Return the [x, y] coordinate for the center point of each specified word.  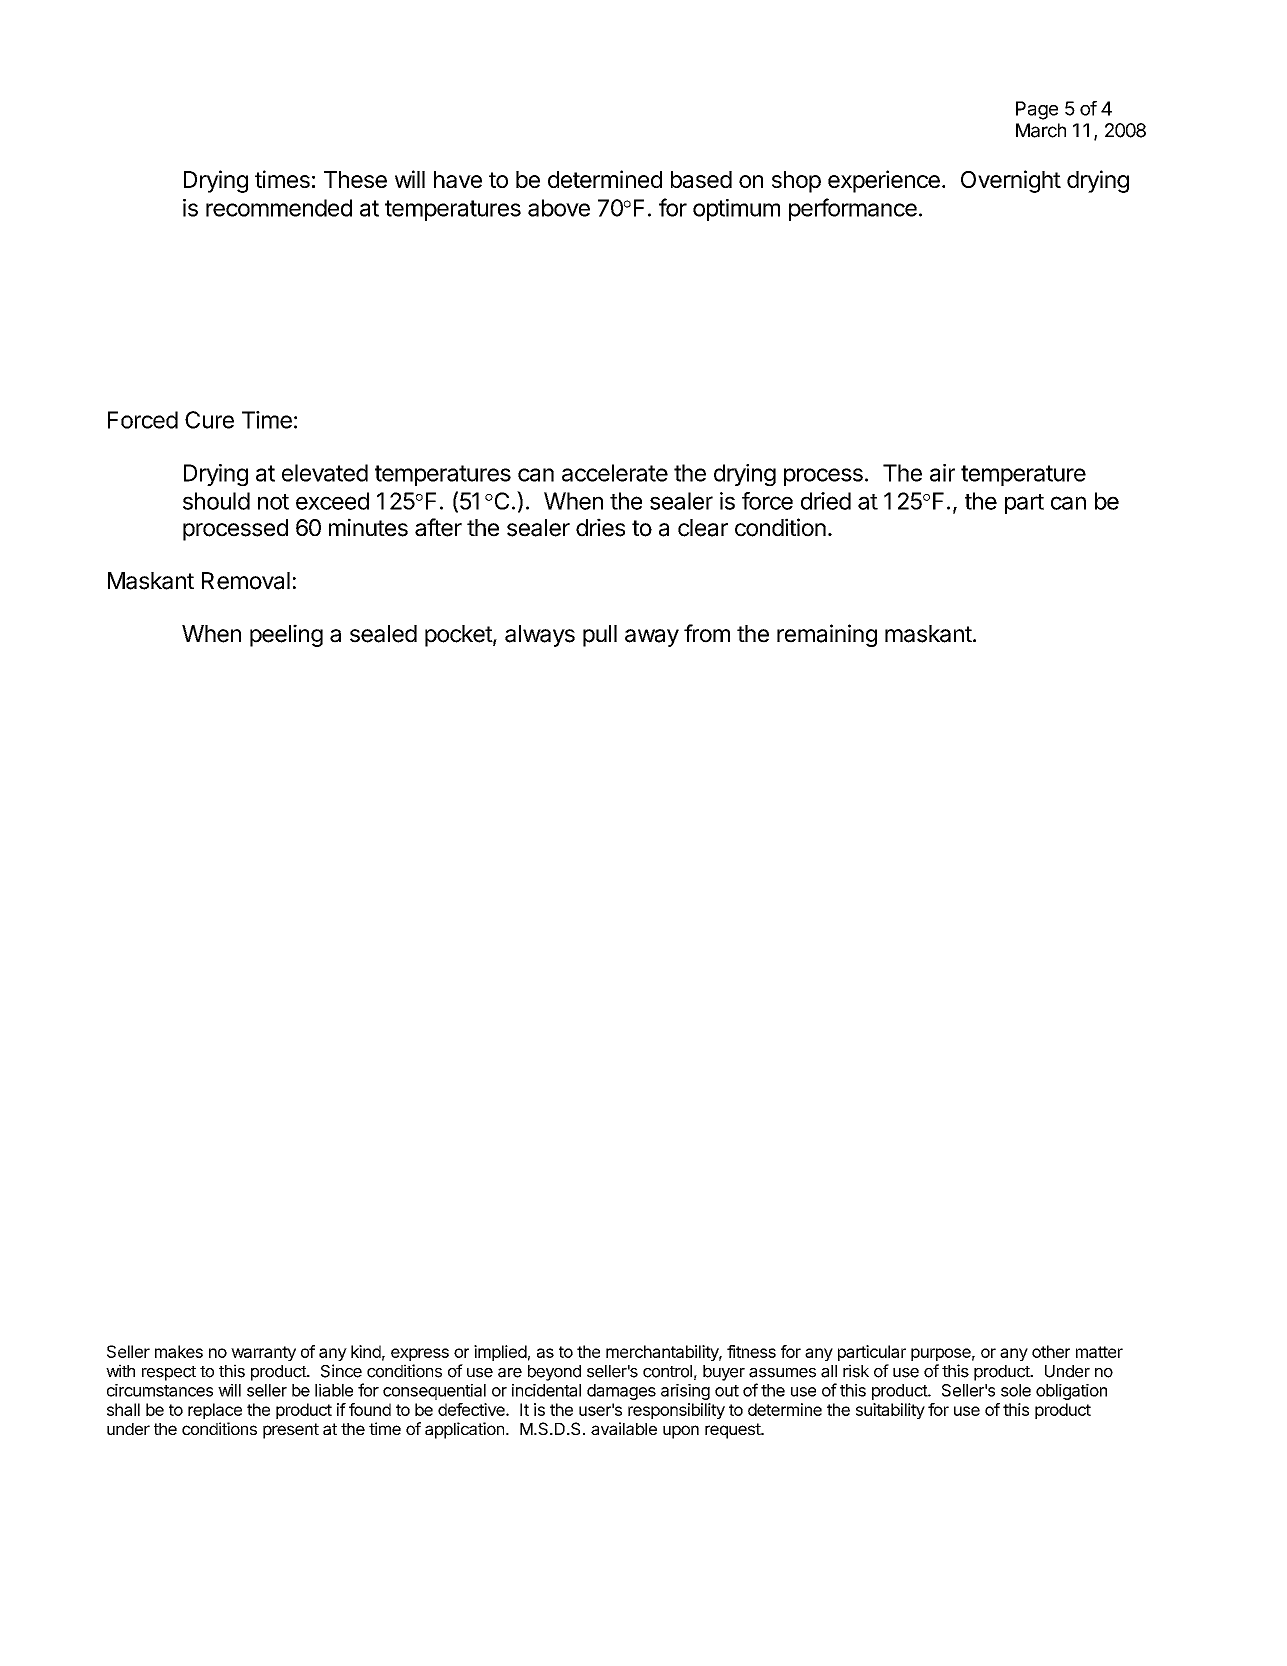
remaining [827, 635]
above [559, 208]
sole [1016, 1390]
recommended [279, 208]
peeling [286, 635]
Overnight [1011, 181]
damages [621, 1392]
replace [215, 1411]
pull [600, 636]
